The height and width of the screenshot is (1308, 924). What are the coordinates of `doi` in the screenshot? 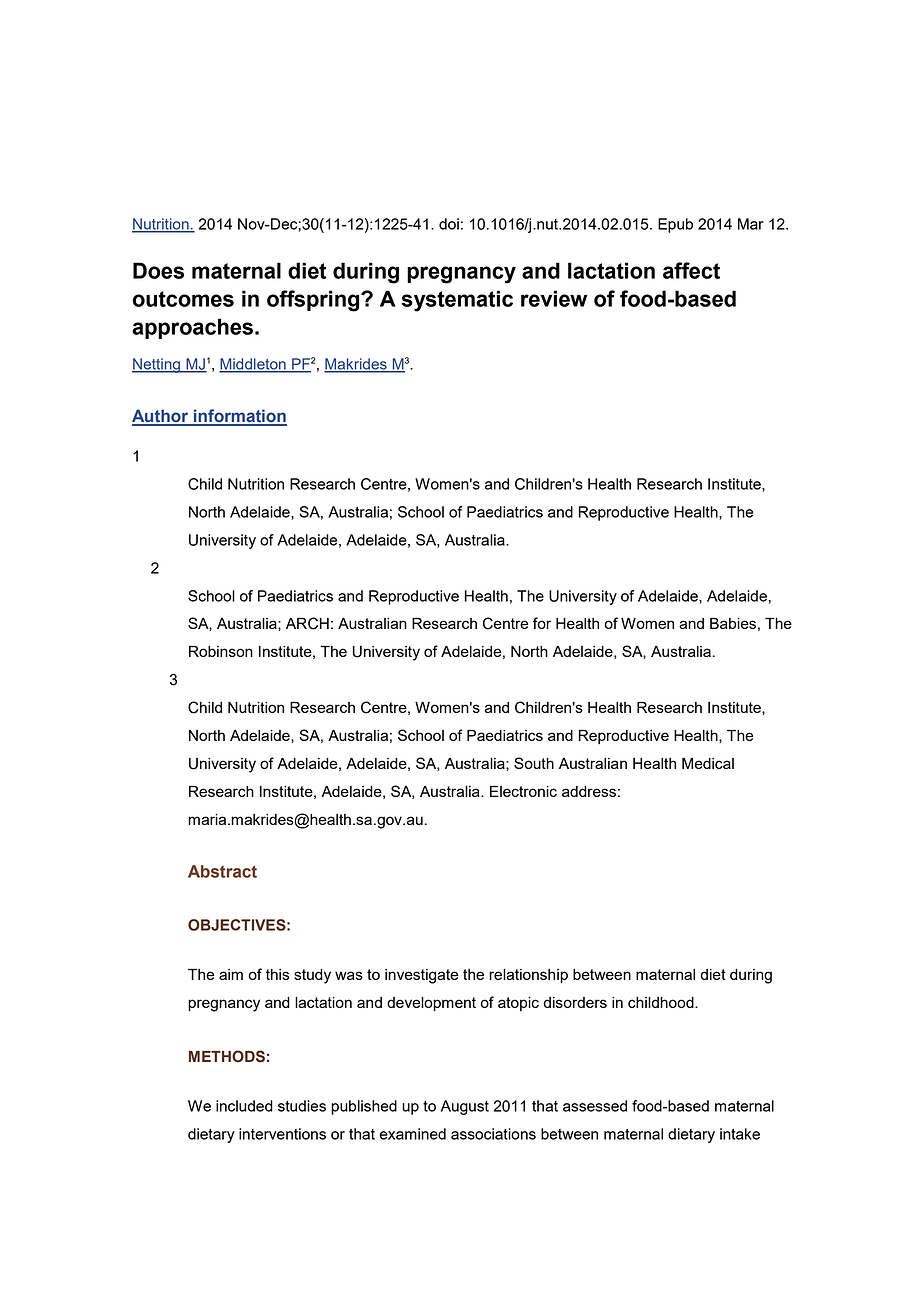 It's located at (449, 224).
